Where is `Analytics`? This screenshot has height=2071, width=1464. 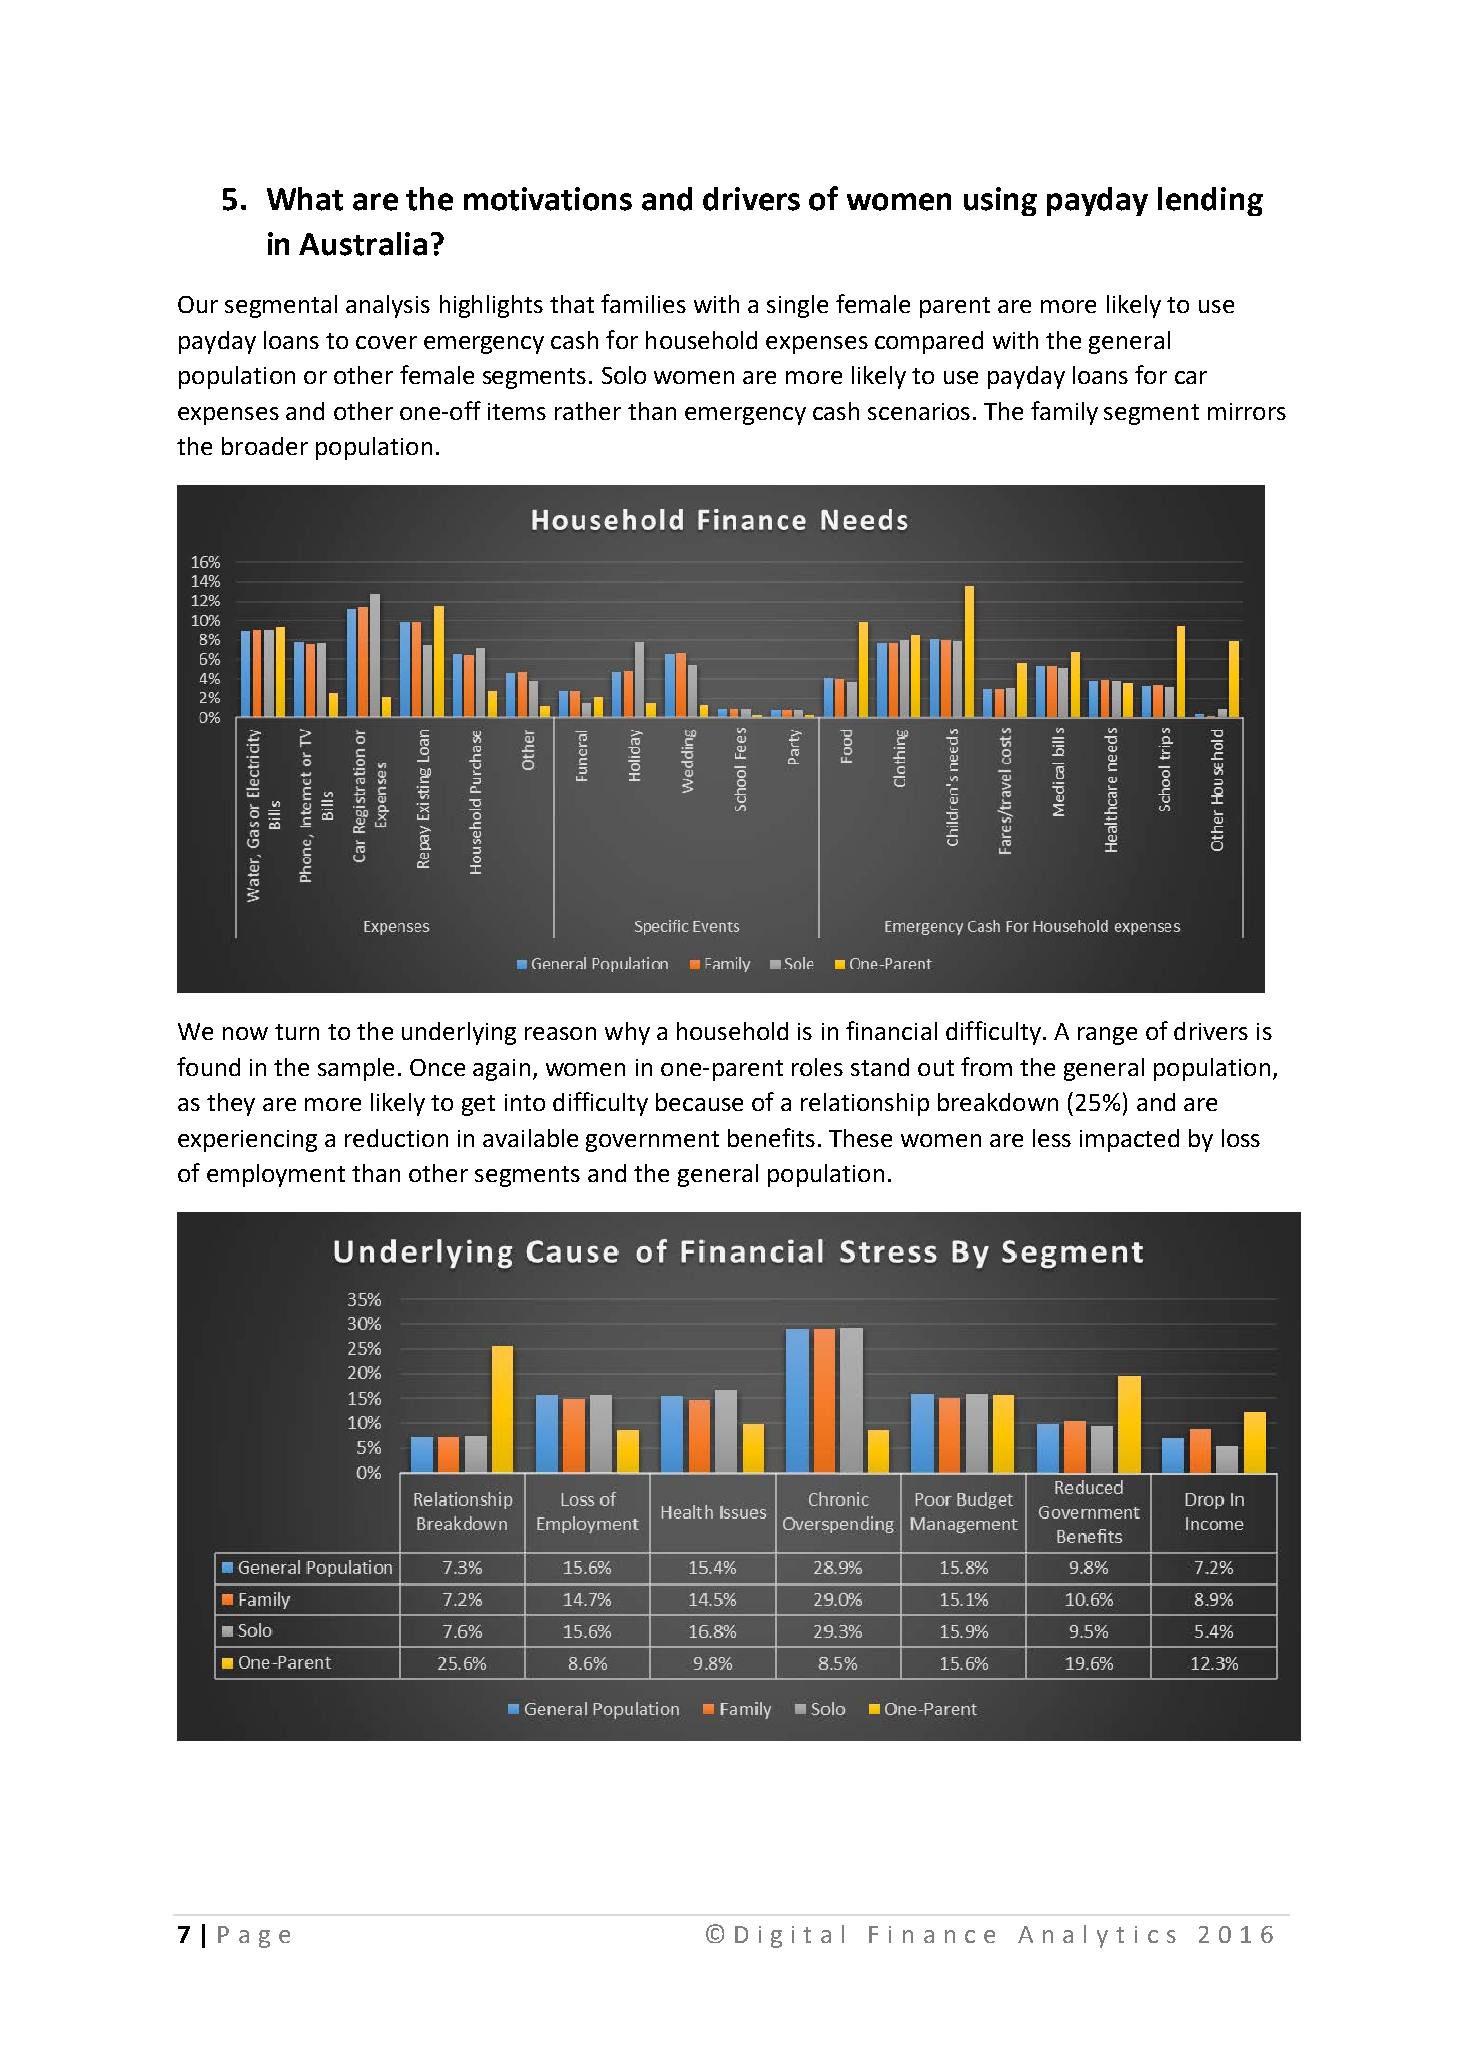 Analytics is located at coordinates (1097, 1936).
